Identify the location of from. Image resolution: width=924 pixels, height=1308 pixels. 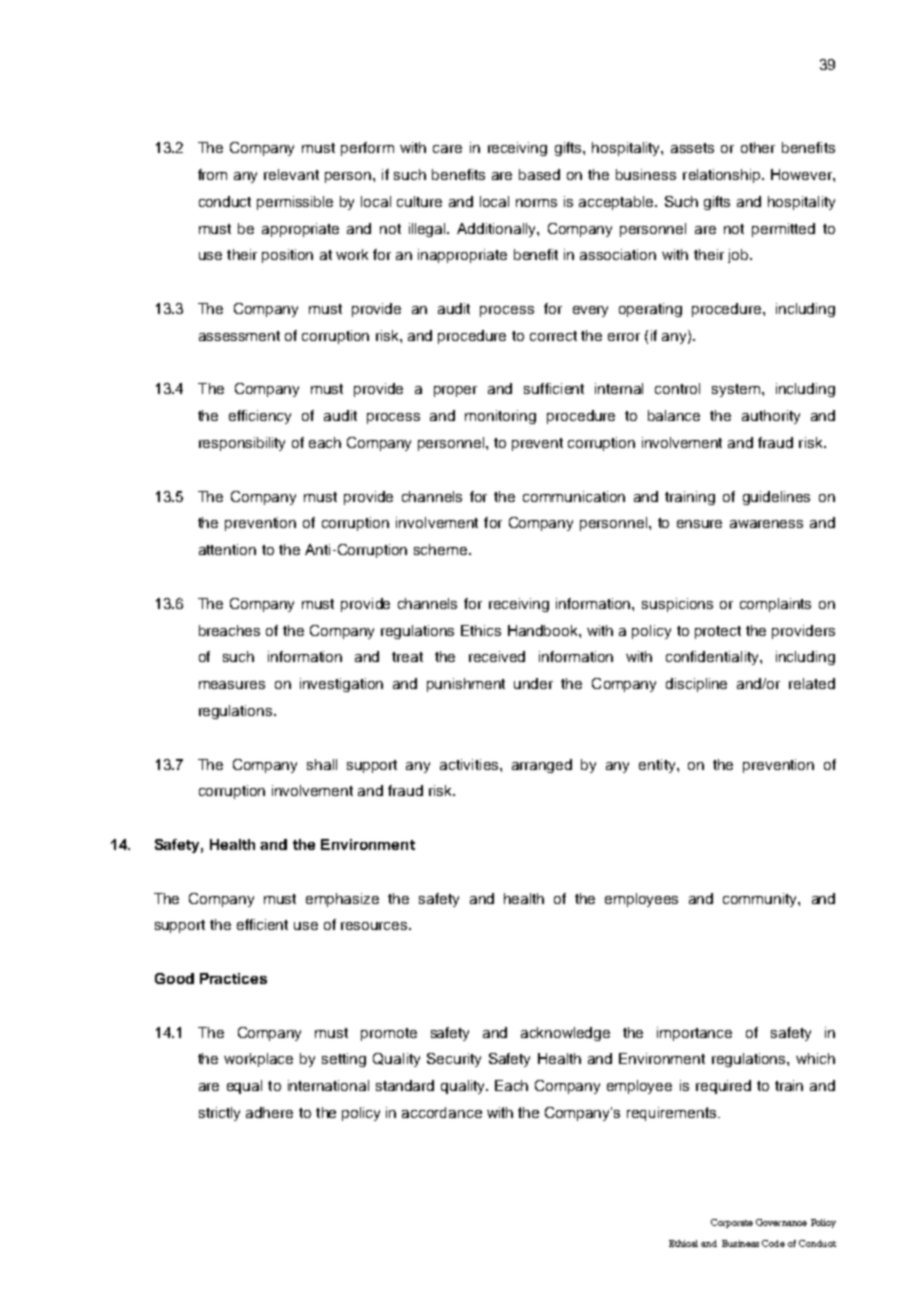
(212, 174).
